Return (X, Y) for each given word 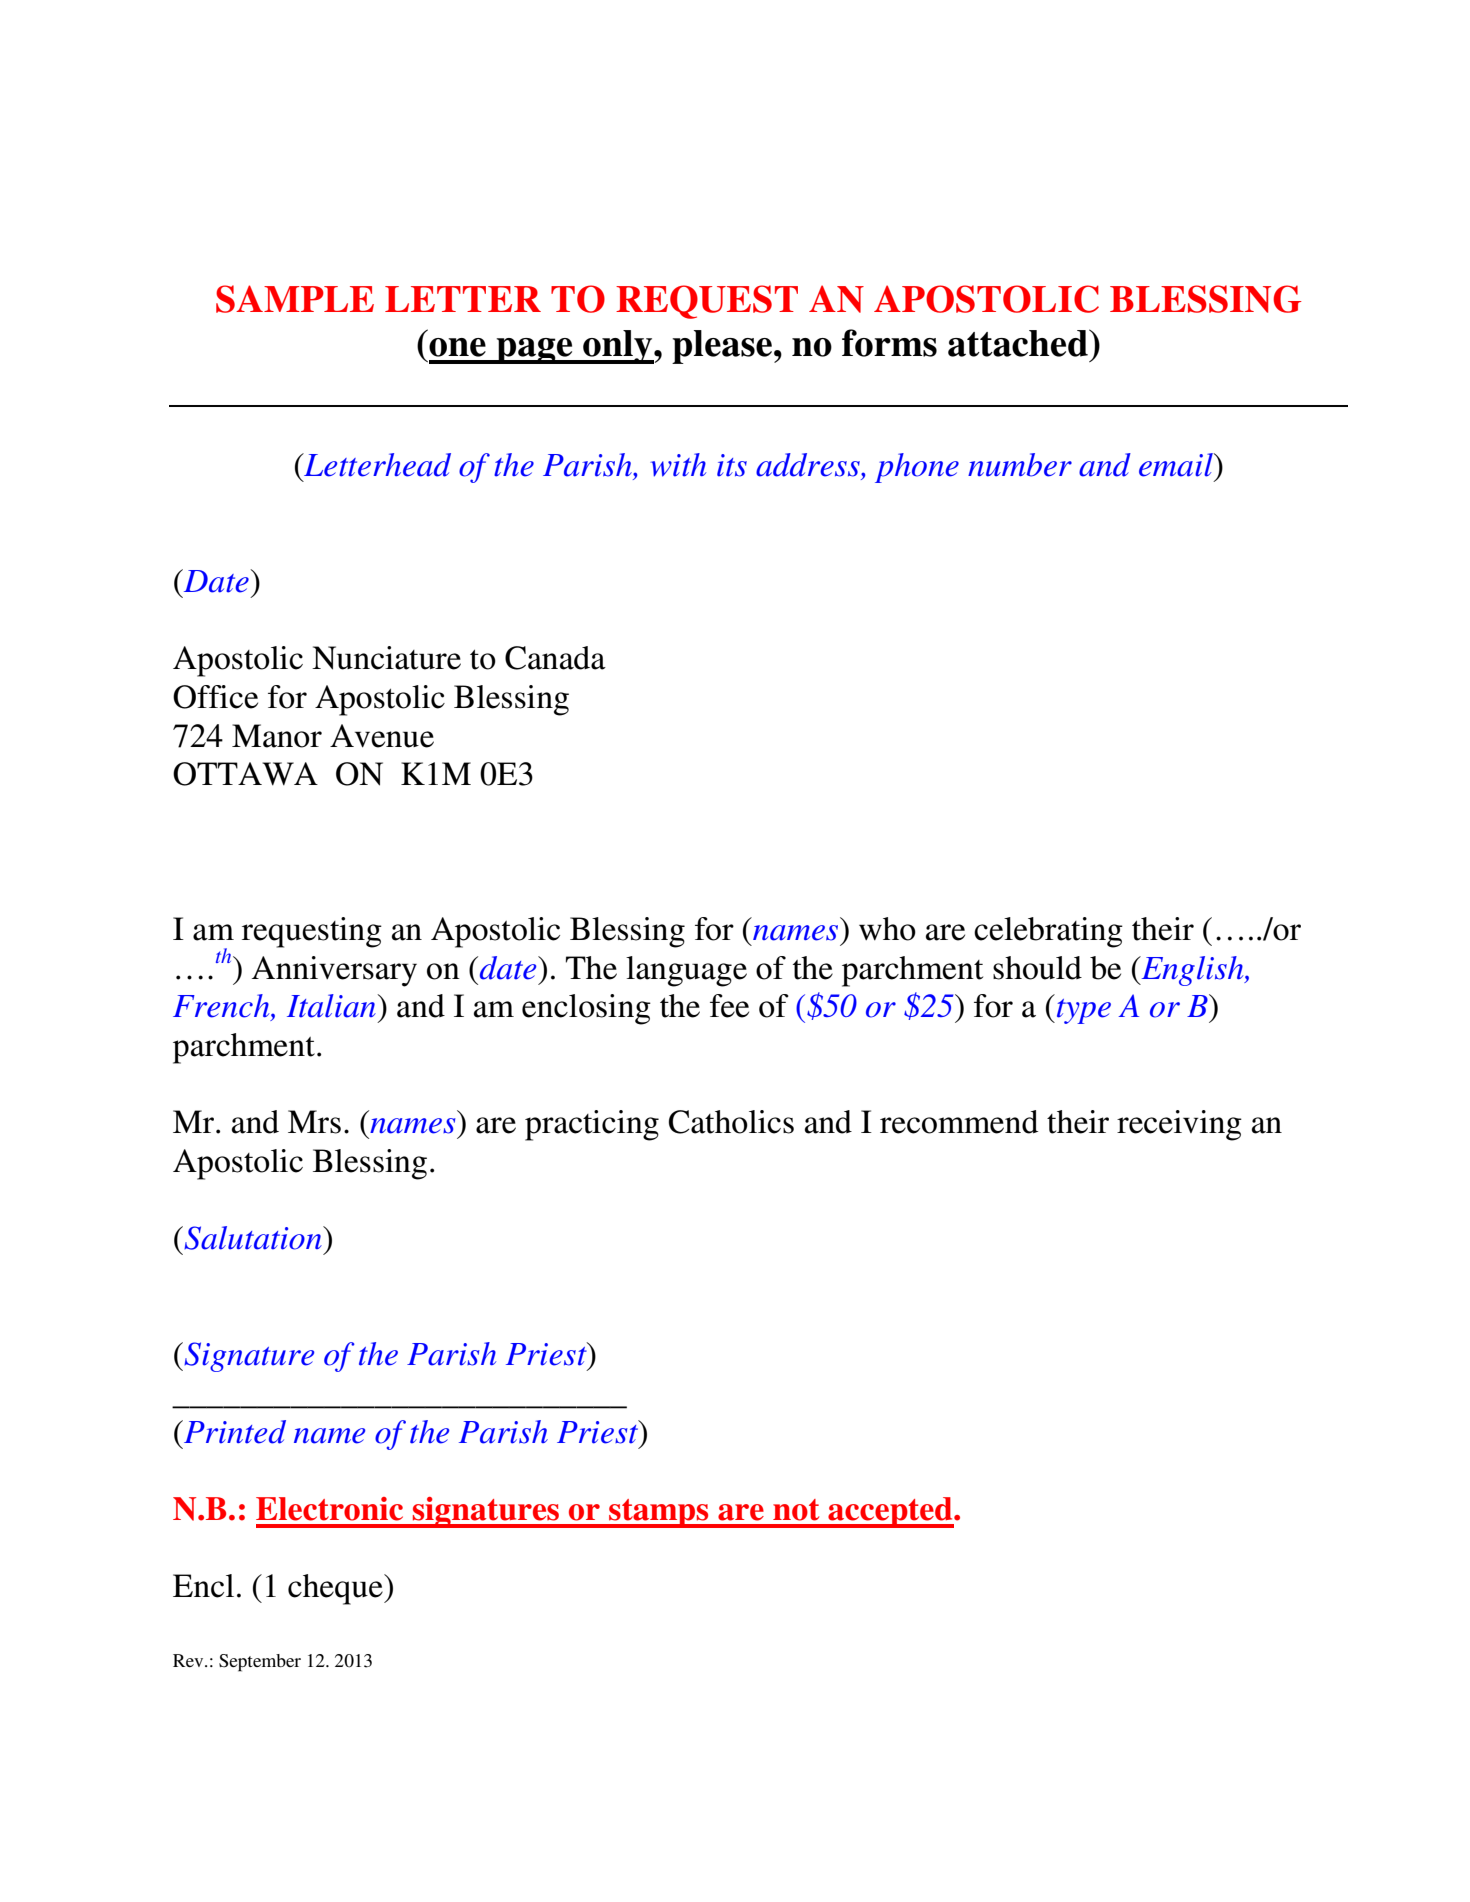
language (686, 971)
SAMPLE (295, 299)
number (1020, 465)
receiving (1179, 1125)
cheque (336, 1589)
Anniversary (334, 971)
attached (1019, 343)
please (723, 347)
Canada (555, 658)
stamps (659, 1513)
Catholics (731, 1122)
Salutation (253, 1238)
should (1037, 968)
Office (215, 697)
